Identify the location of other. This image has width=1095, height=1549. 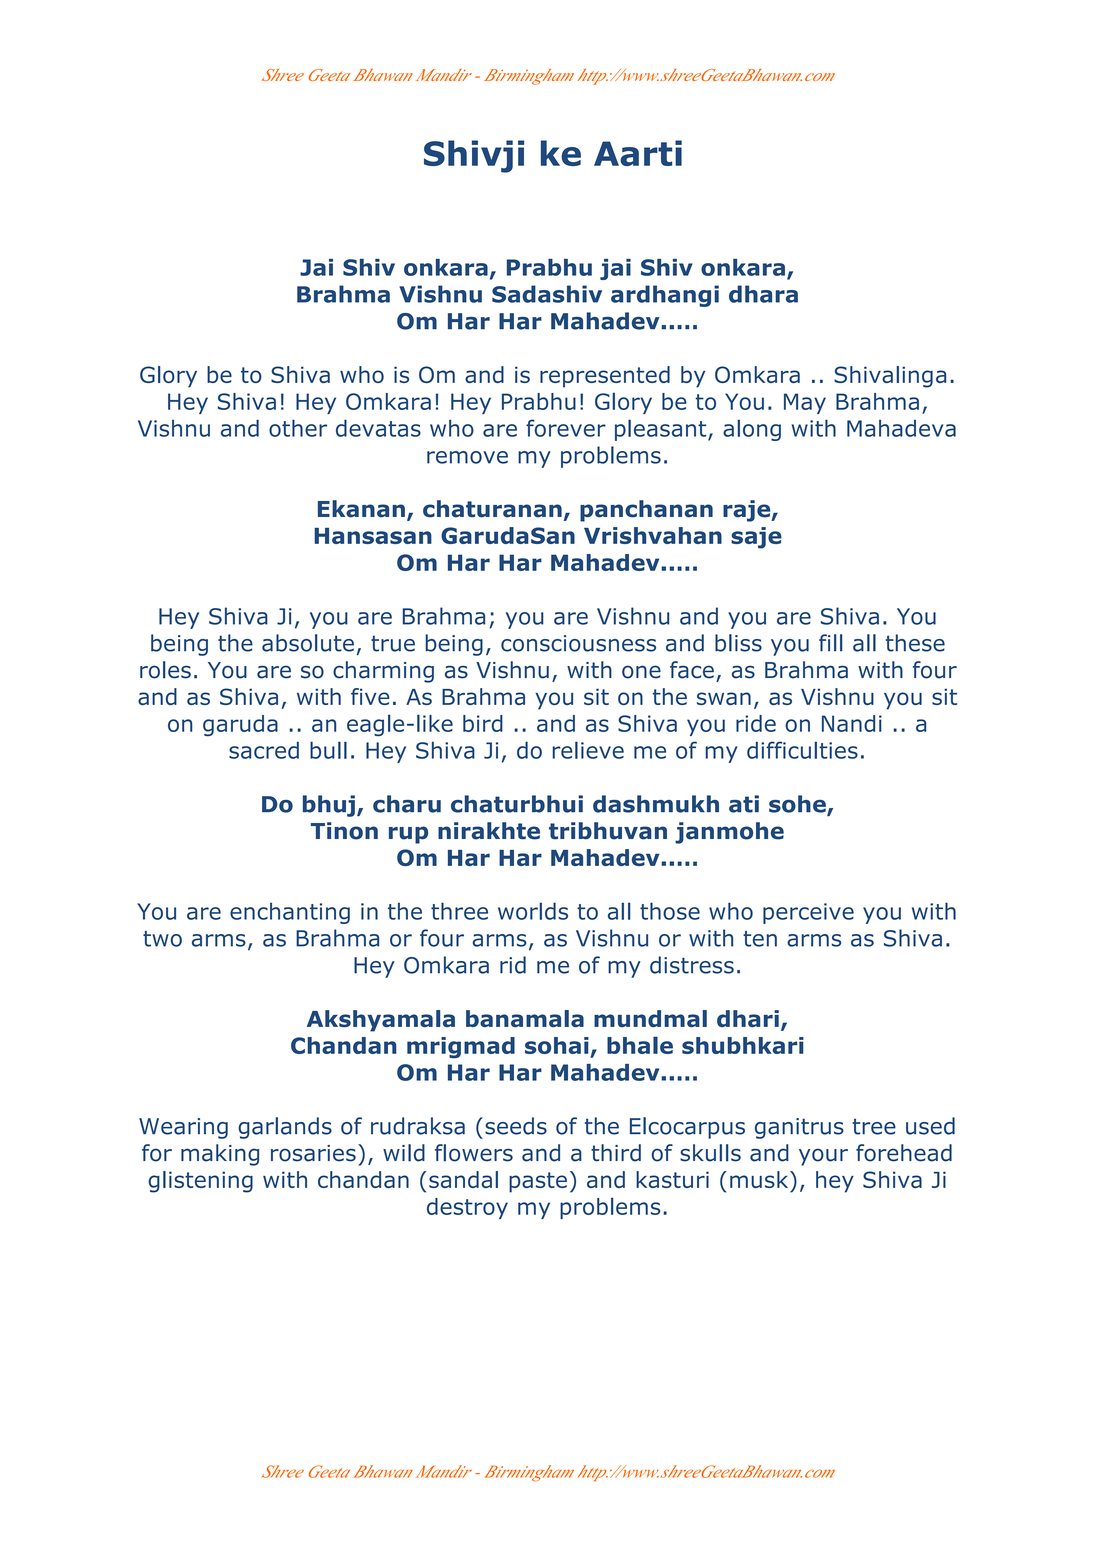
(298, 428).
